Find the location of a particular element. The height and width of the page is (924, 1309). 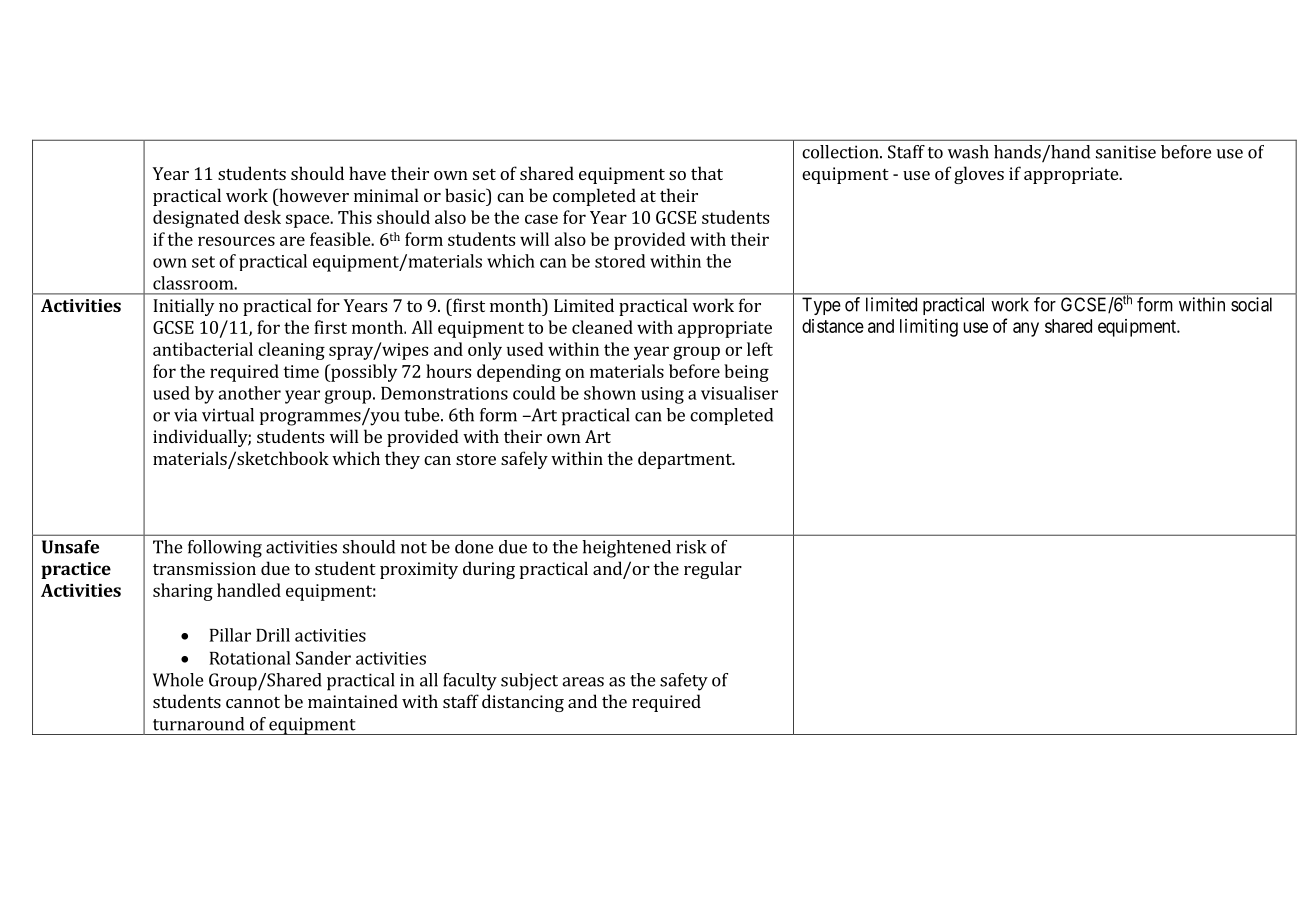

however is located at coordinates (313, 195).
